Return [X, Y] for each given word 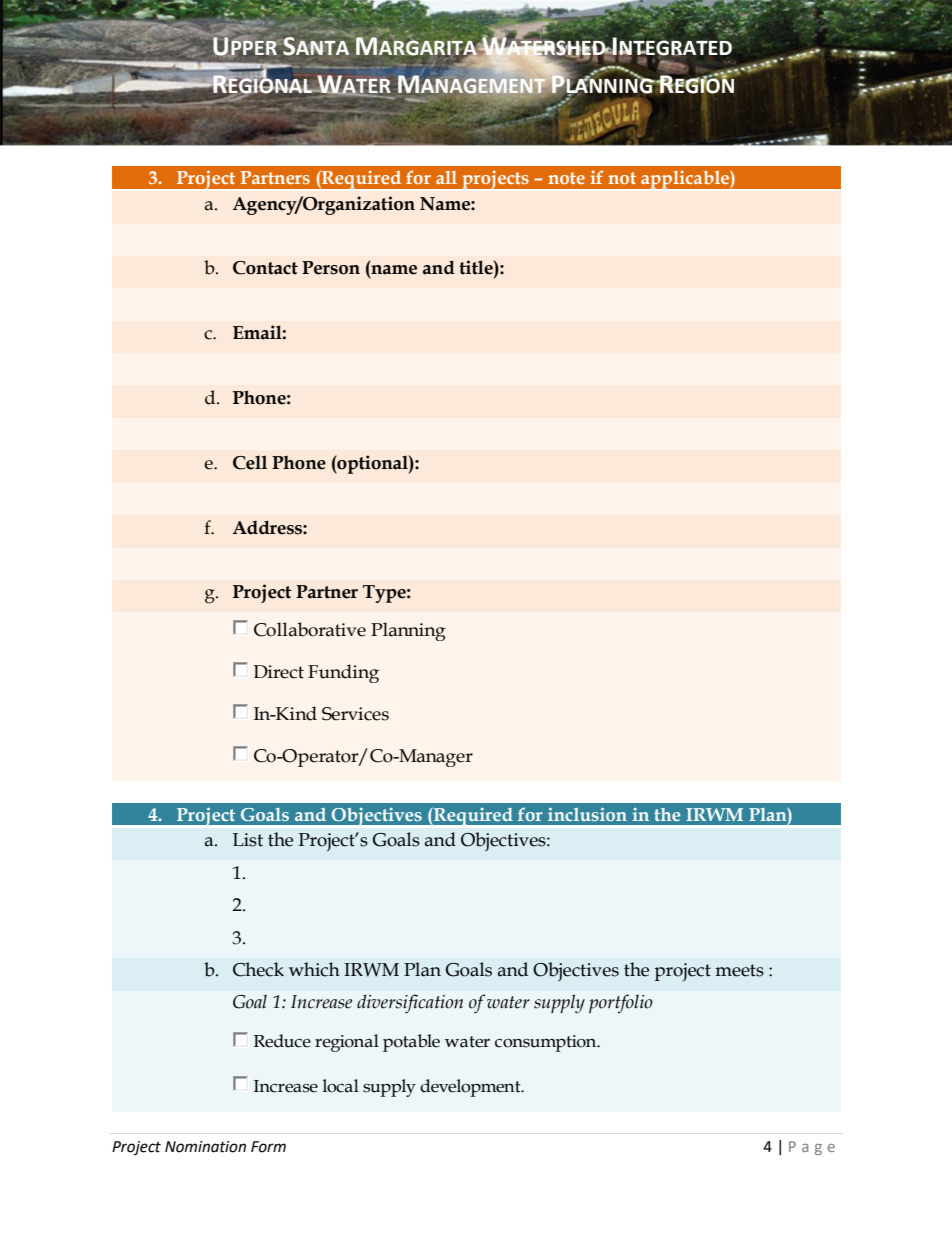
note [566, 178]
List [248, 840]
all [446, 177]
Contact [265, 268]
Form [268, 1147]
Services [355, 714]
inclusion [587, 814]
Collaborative [310, 629]
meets [739, 970]
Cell [250, 462]
